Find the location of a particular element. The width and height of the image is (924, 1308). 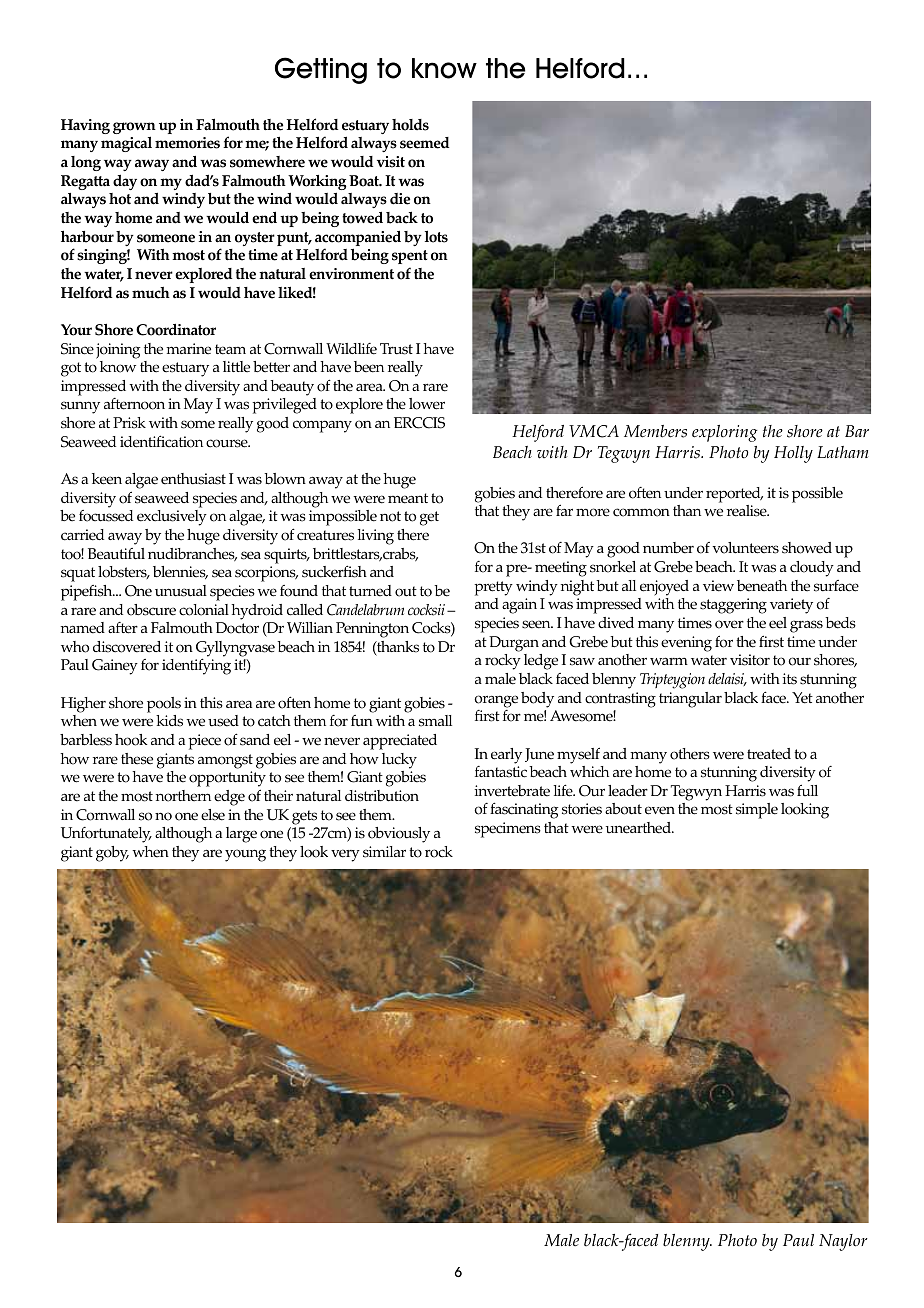

exploring is located at coordinates (725, 433).
